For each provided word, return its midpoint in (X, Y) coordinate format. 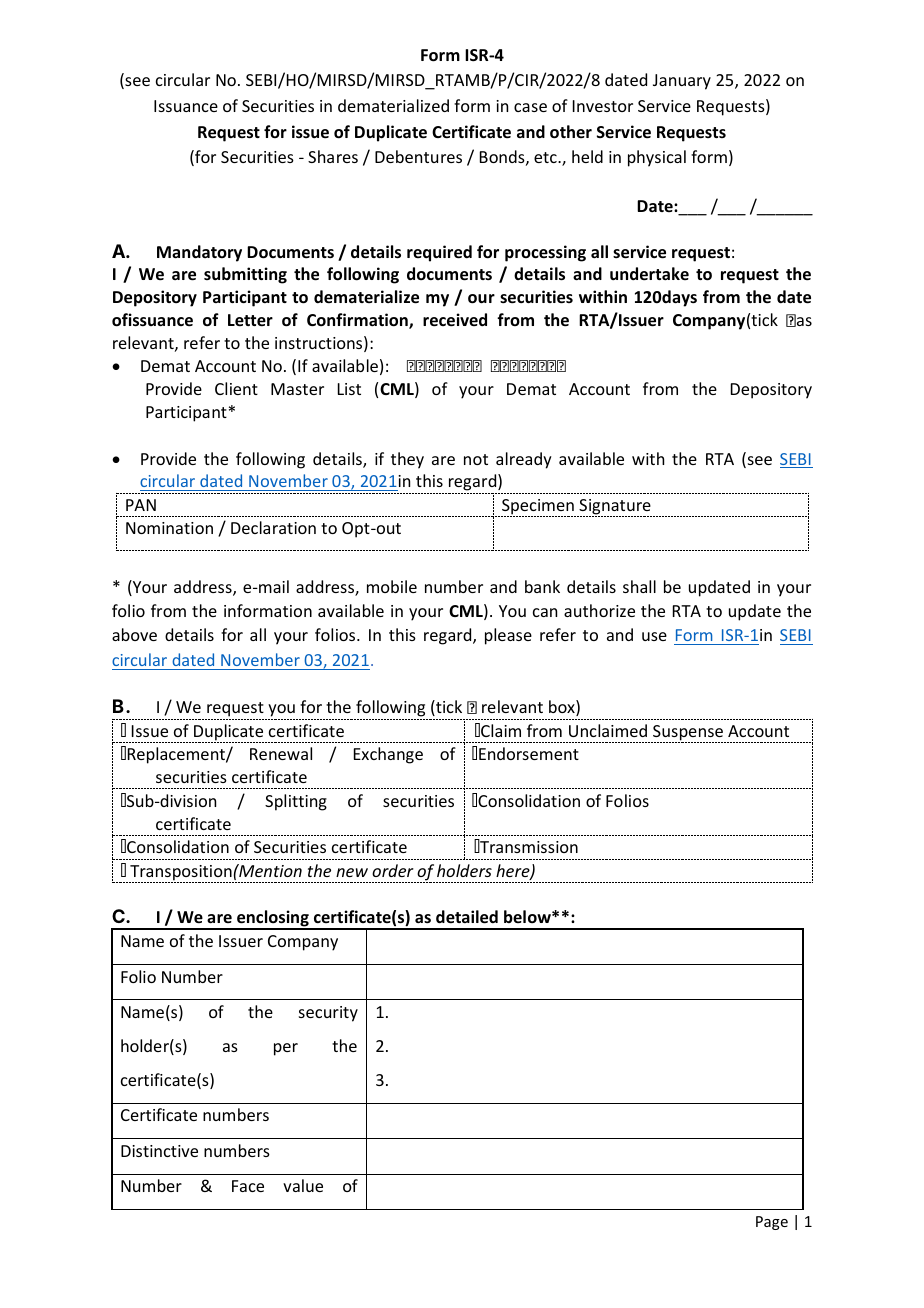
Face (248, 1186)
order (393, 870)
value (303, 1185)
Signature (614, 508)
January (682, 82)
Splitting (296, 802)
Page (772, 1223)
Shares (333, 156)
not (476, 459)
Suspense (688, 734)
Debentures (418, 156)
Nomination (169, 528)
